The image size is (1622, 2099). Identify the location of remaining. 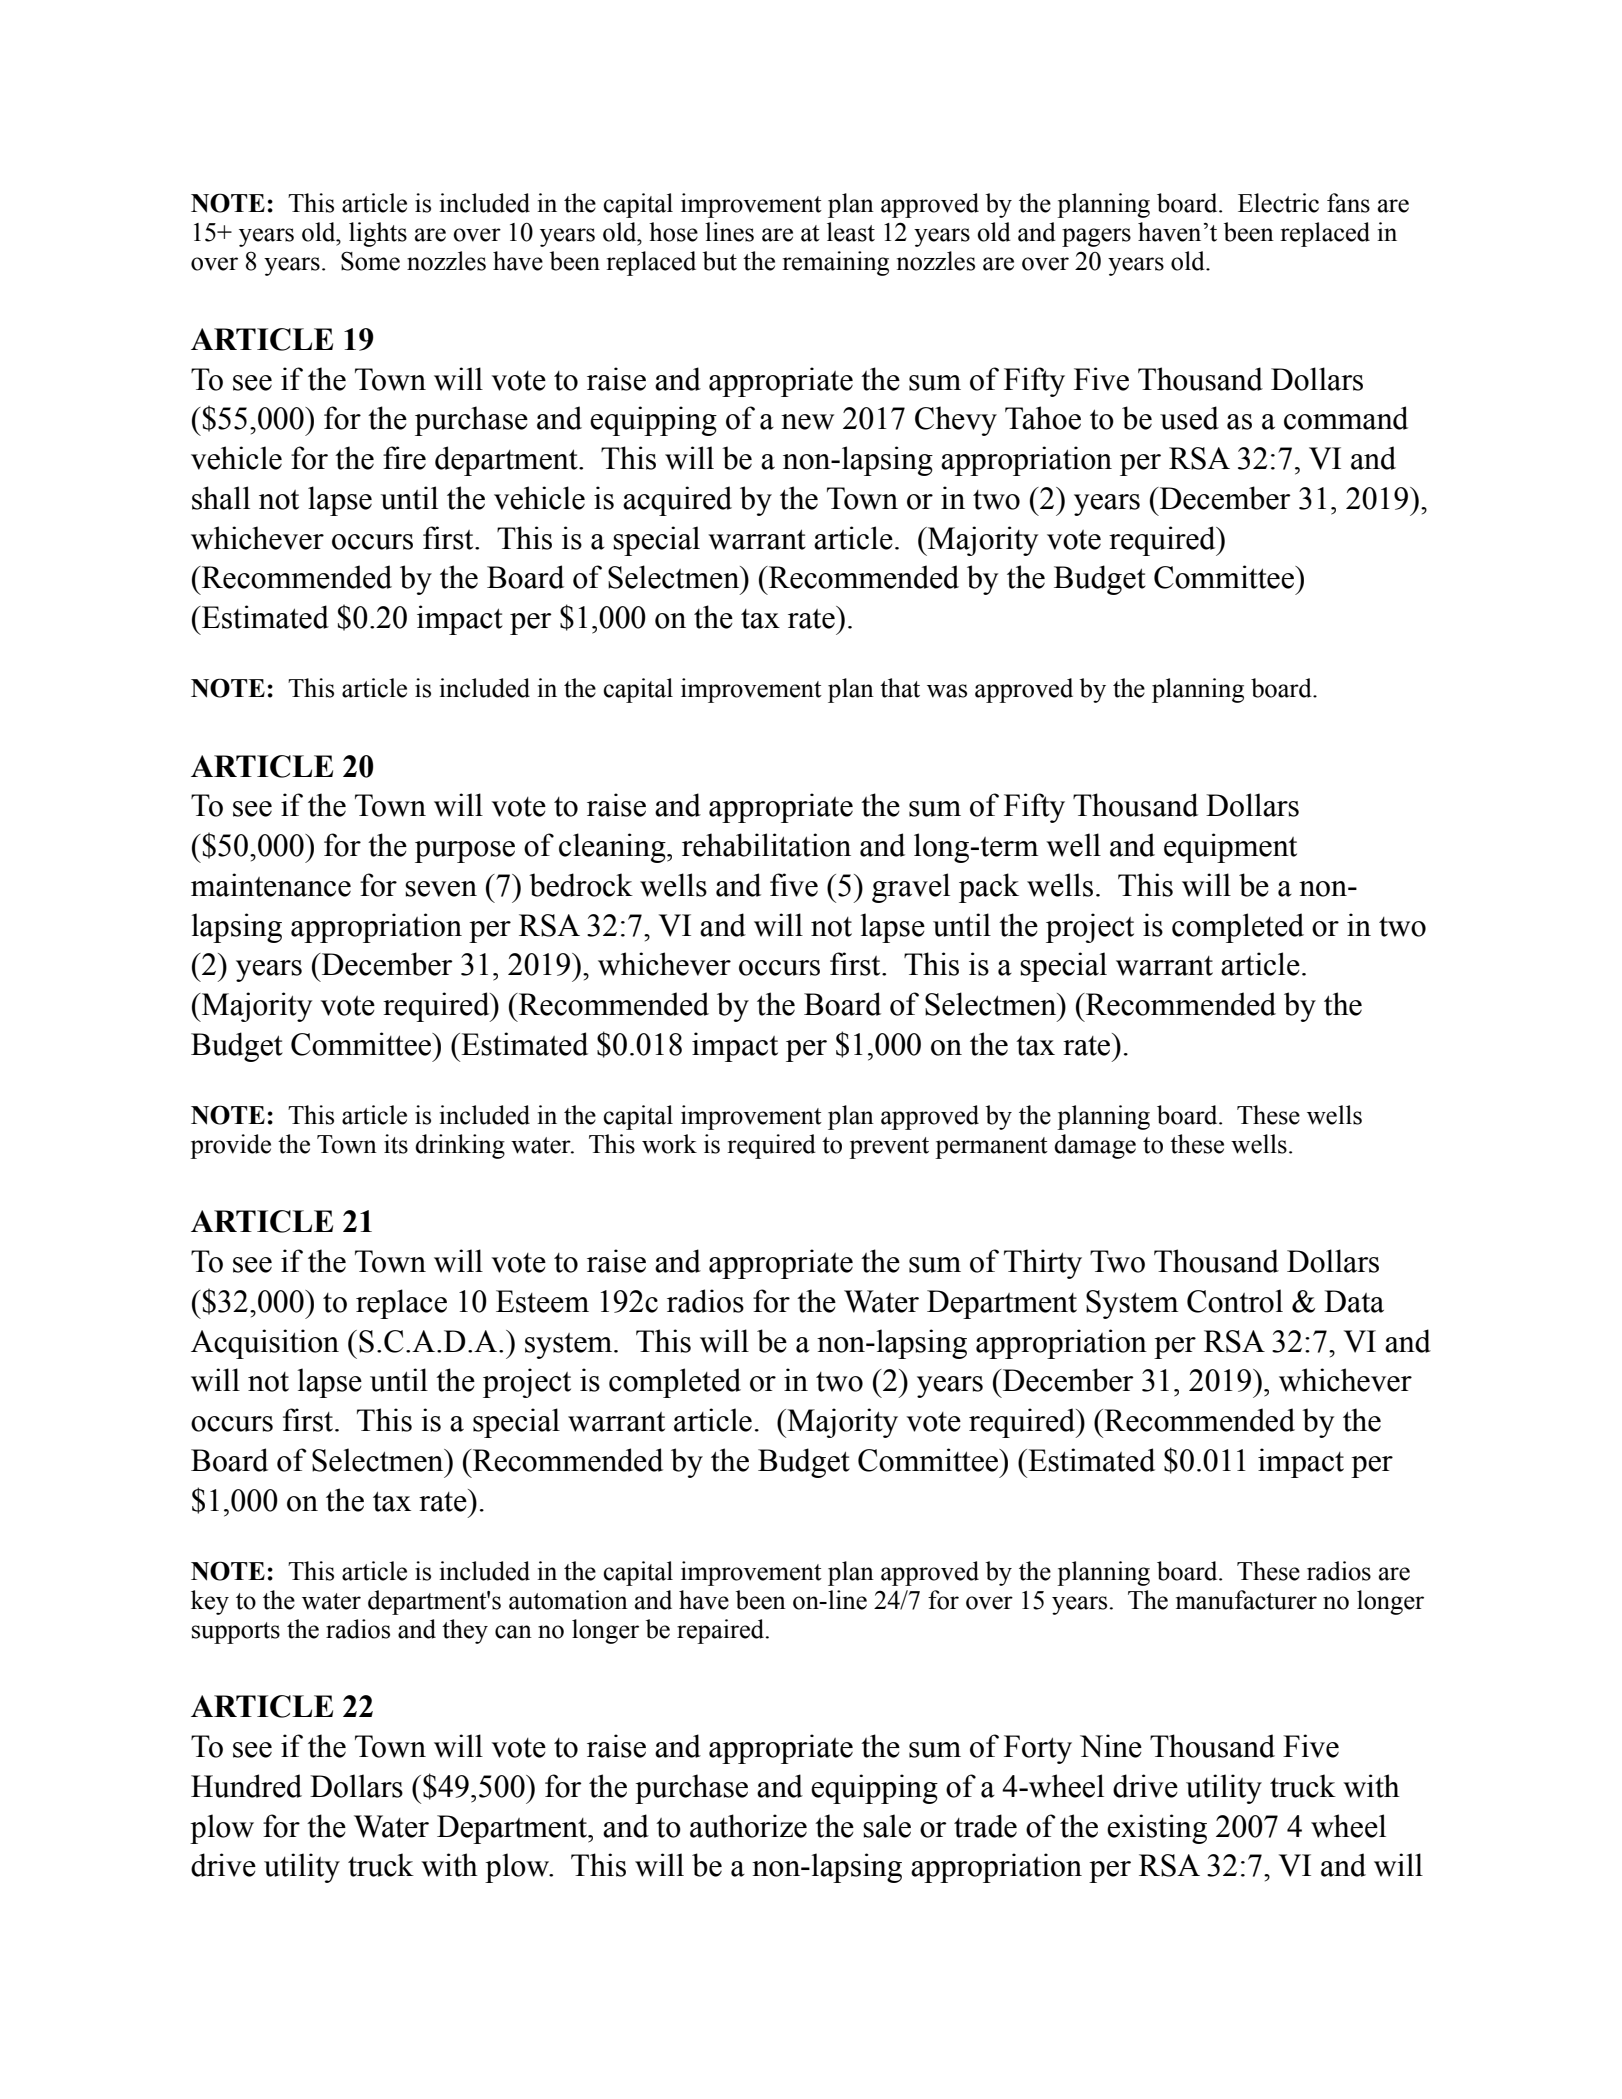
(836, 263).
